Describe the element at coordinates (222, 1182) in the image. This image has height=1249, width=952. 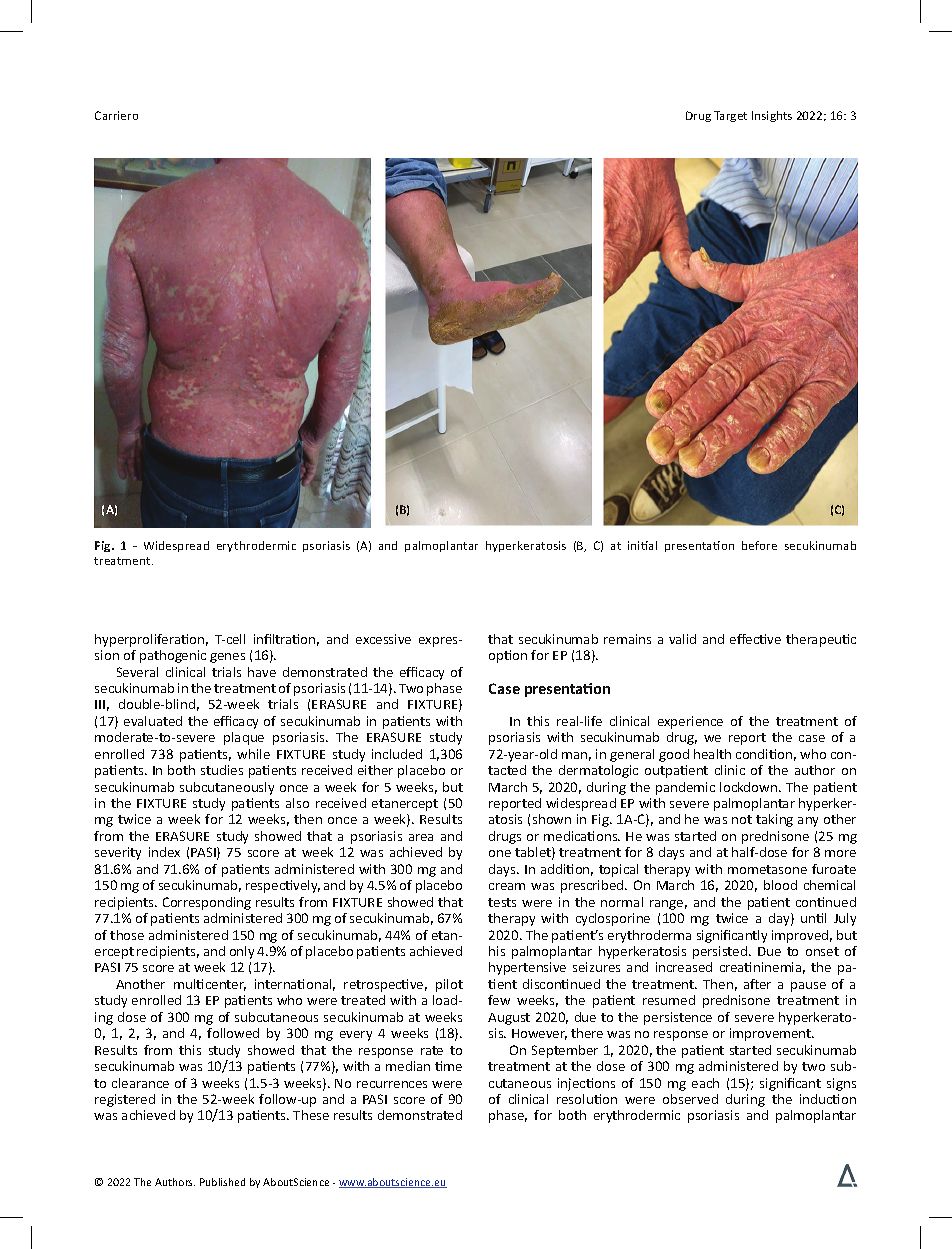
I see `Published` at that location.
